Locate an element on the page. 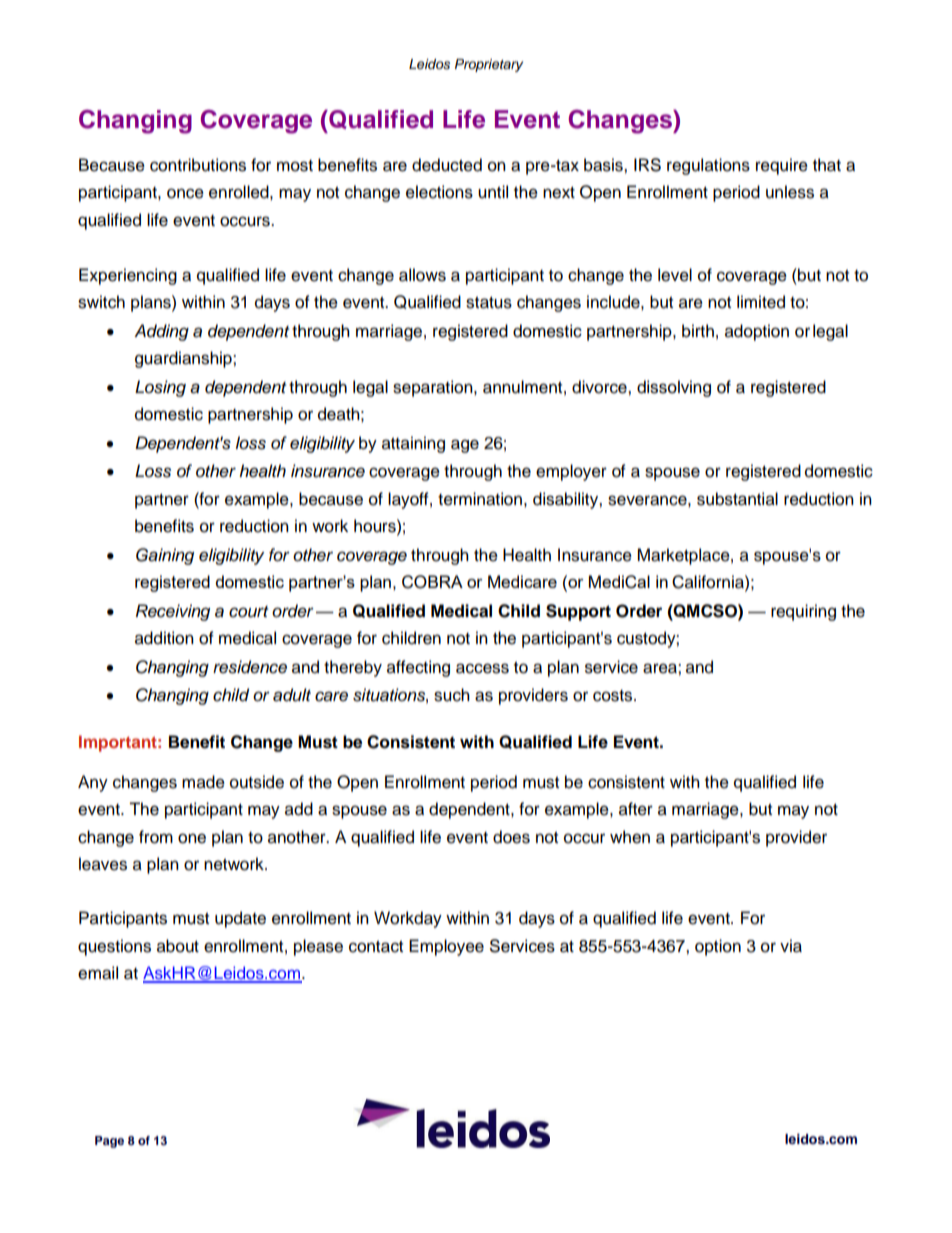  COBRA is located at coordinates (432, 582).
